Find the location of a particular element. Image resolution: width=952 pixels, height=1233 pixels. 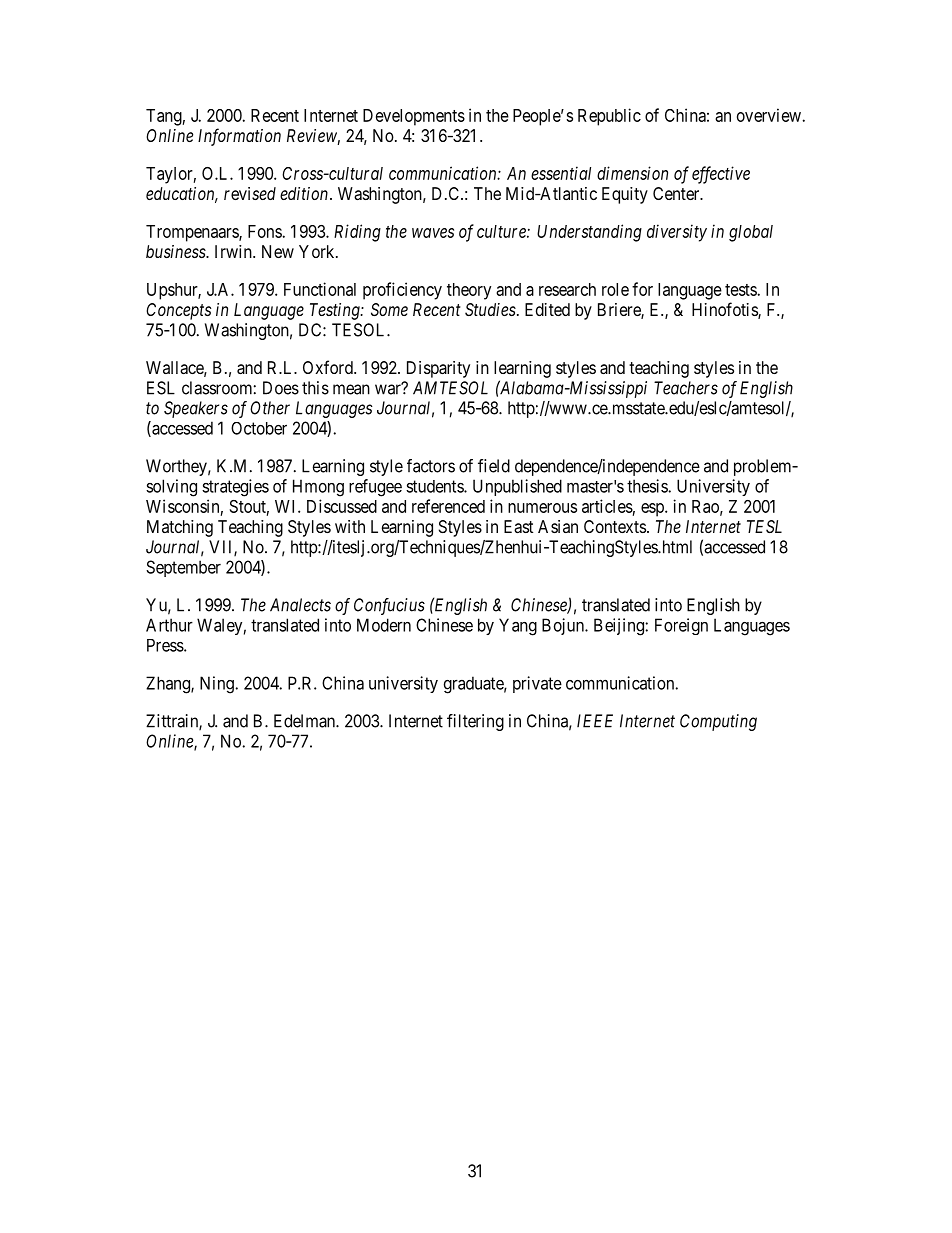

field is located at coordinates (494, 466).
